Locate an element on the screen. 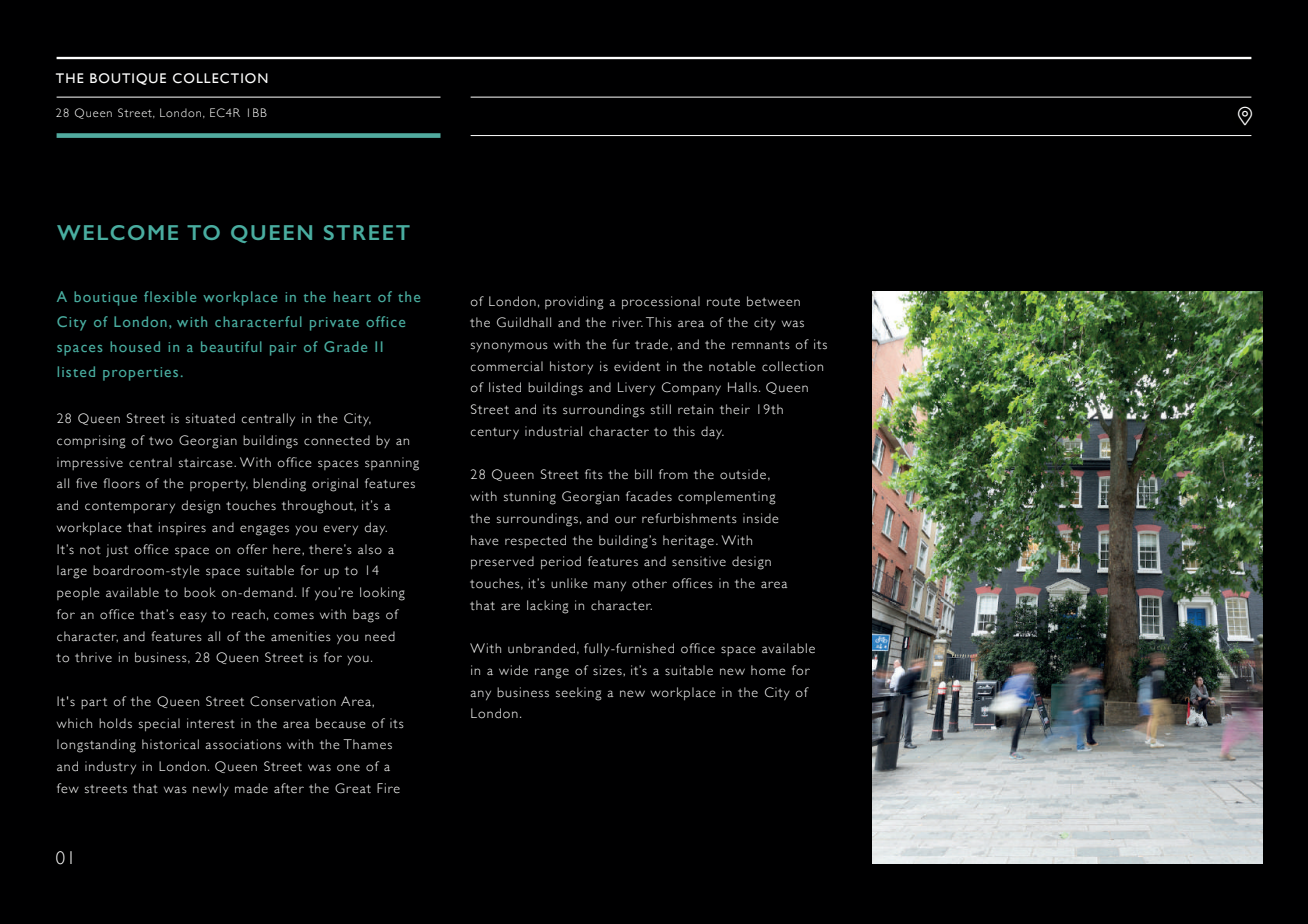 The width and height of the screenshot is (1308, 924). ever is located at coordinates (337, 529).
